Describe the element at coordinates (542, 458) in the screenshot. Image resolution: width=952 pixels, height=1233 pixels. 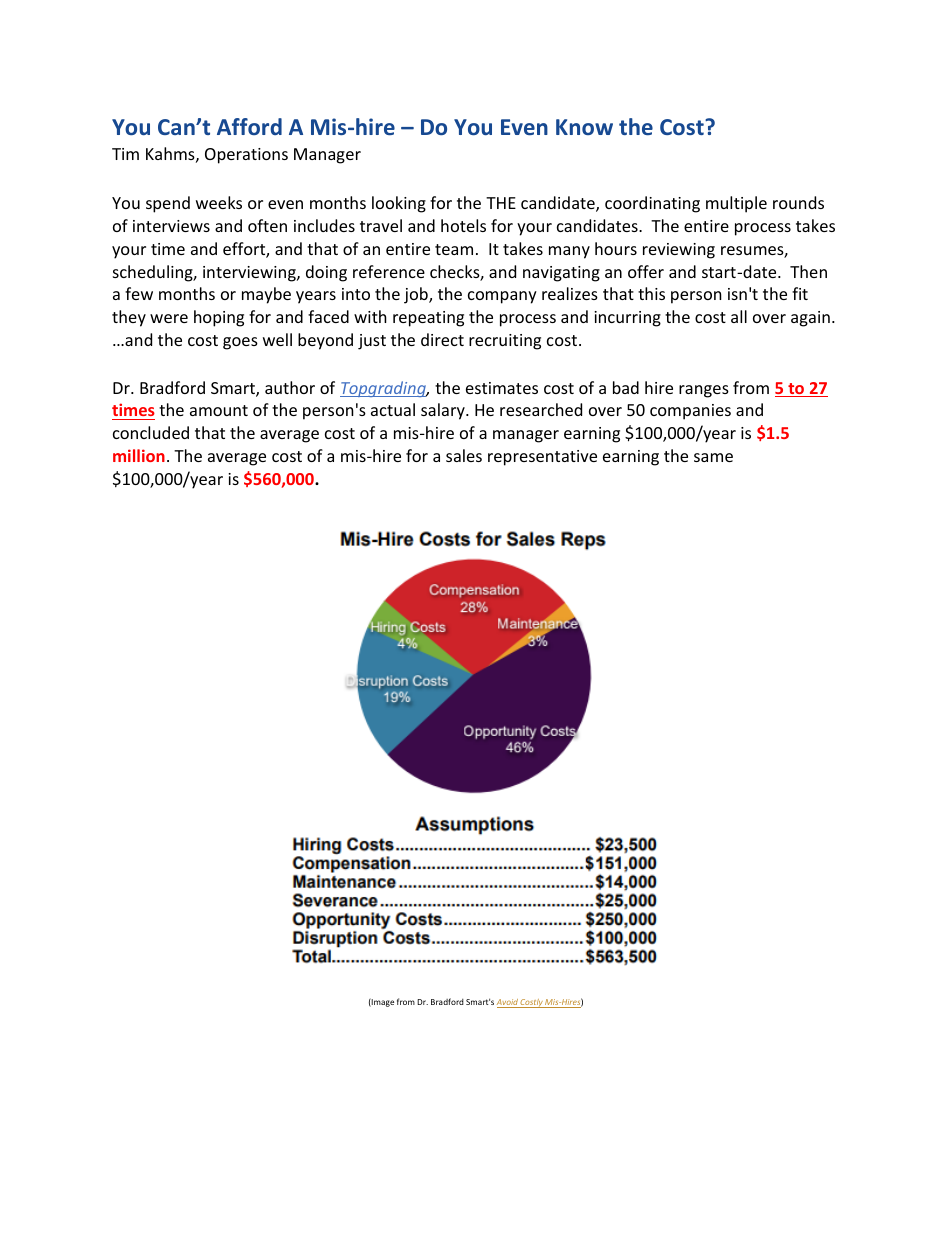
I see `representative` at that location.
